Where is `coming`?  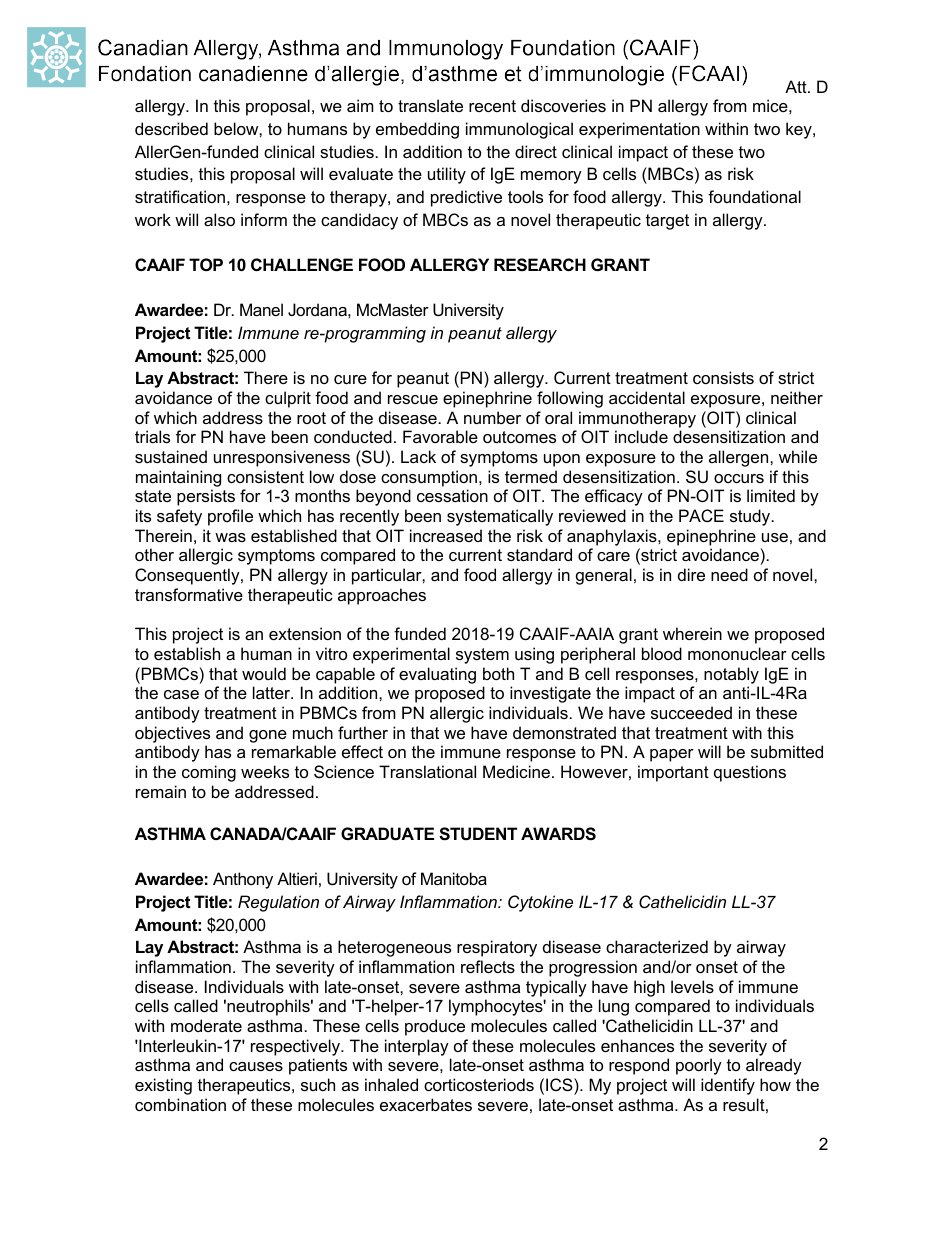 coming is located at coordinates (209, 773).
